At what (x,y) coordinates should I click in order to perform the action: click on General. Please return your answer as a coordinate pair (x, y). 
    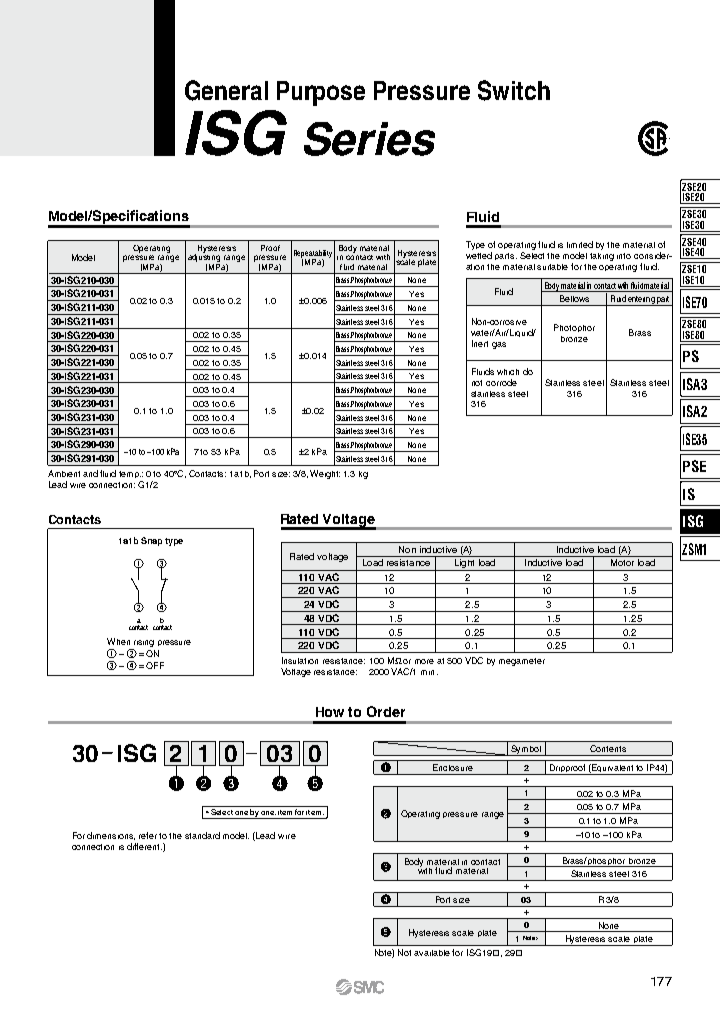
    Looking at the image, I should click on (226, 90).
